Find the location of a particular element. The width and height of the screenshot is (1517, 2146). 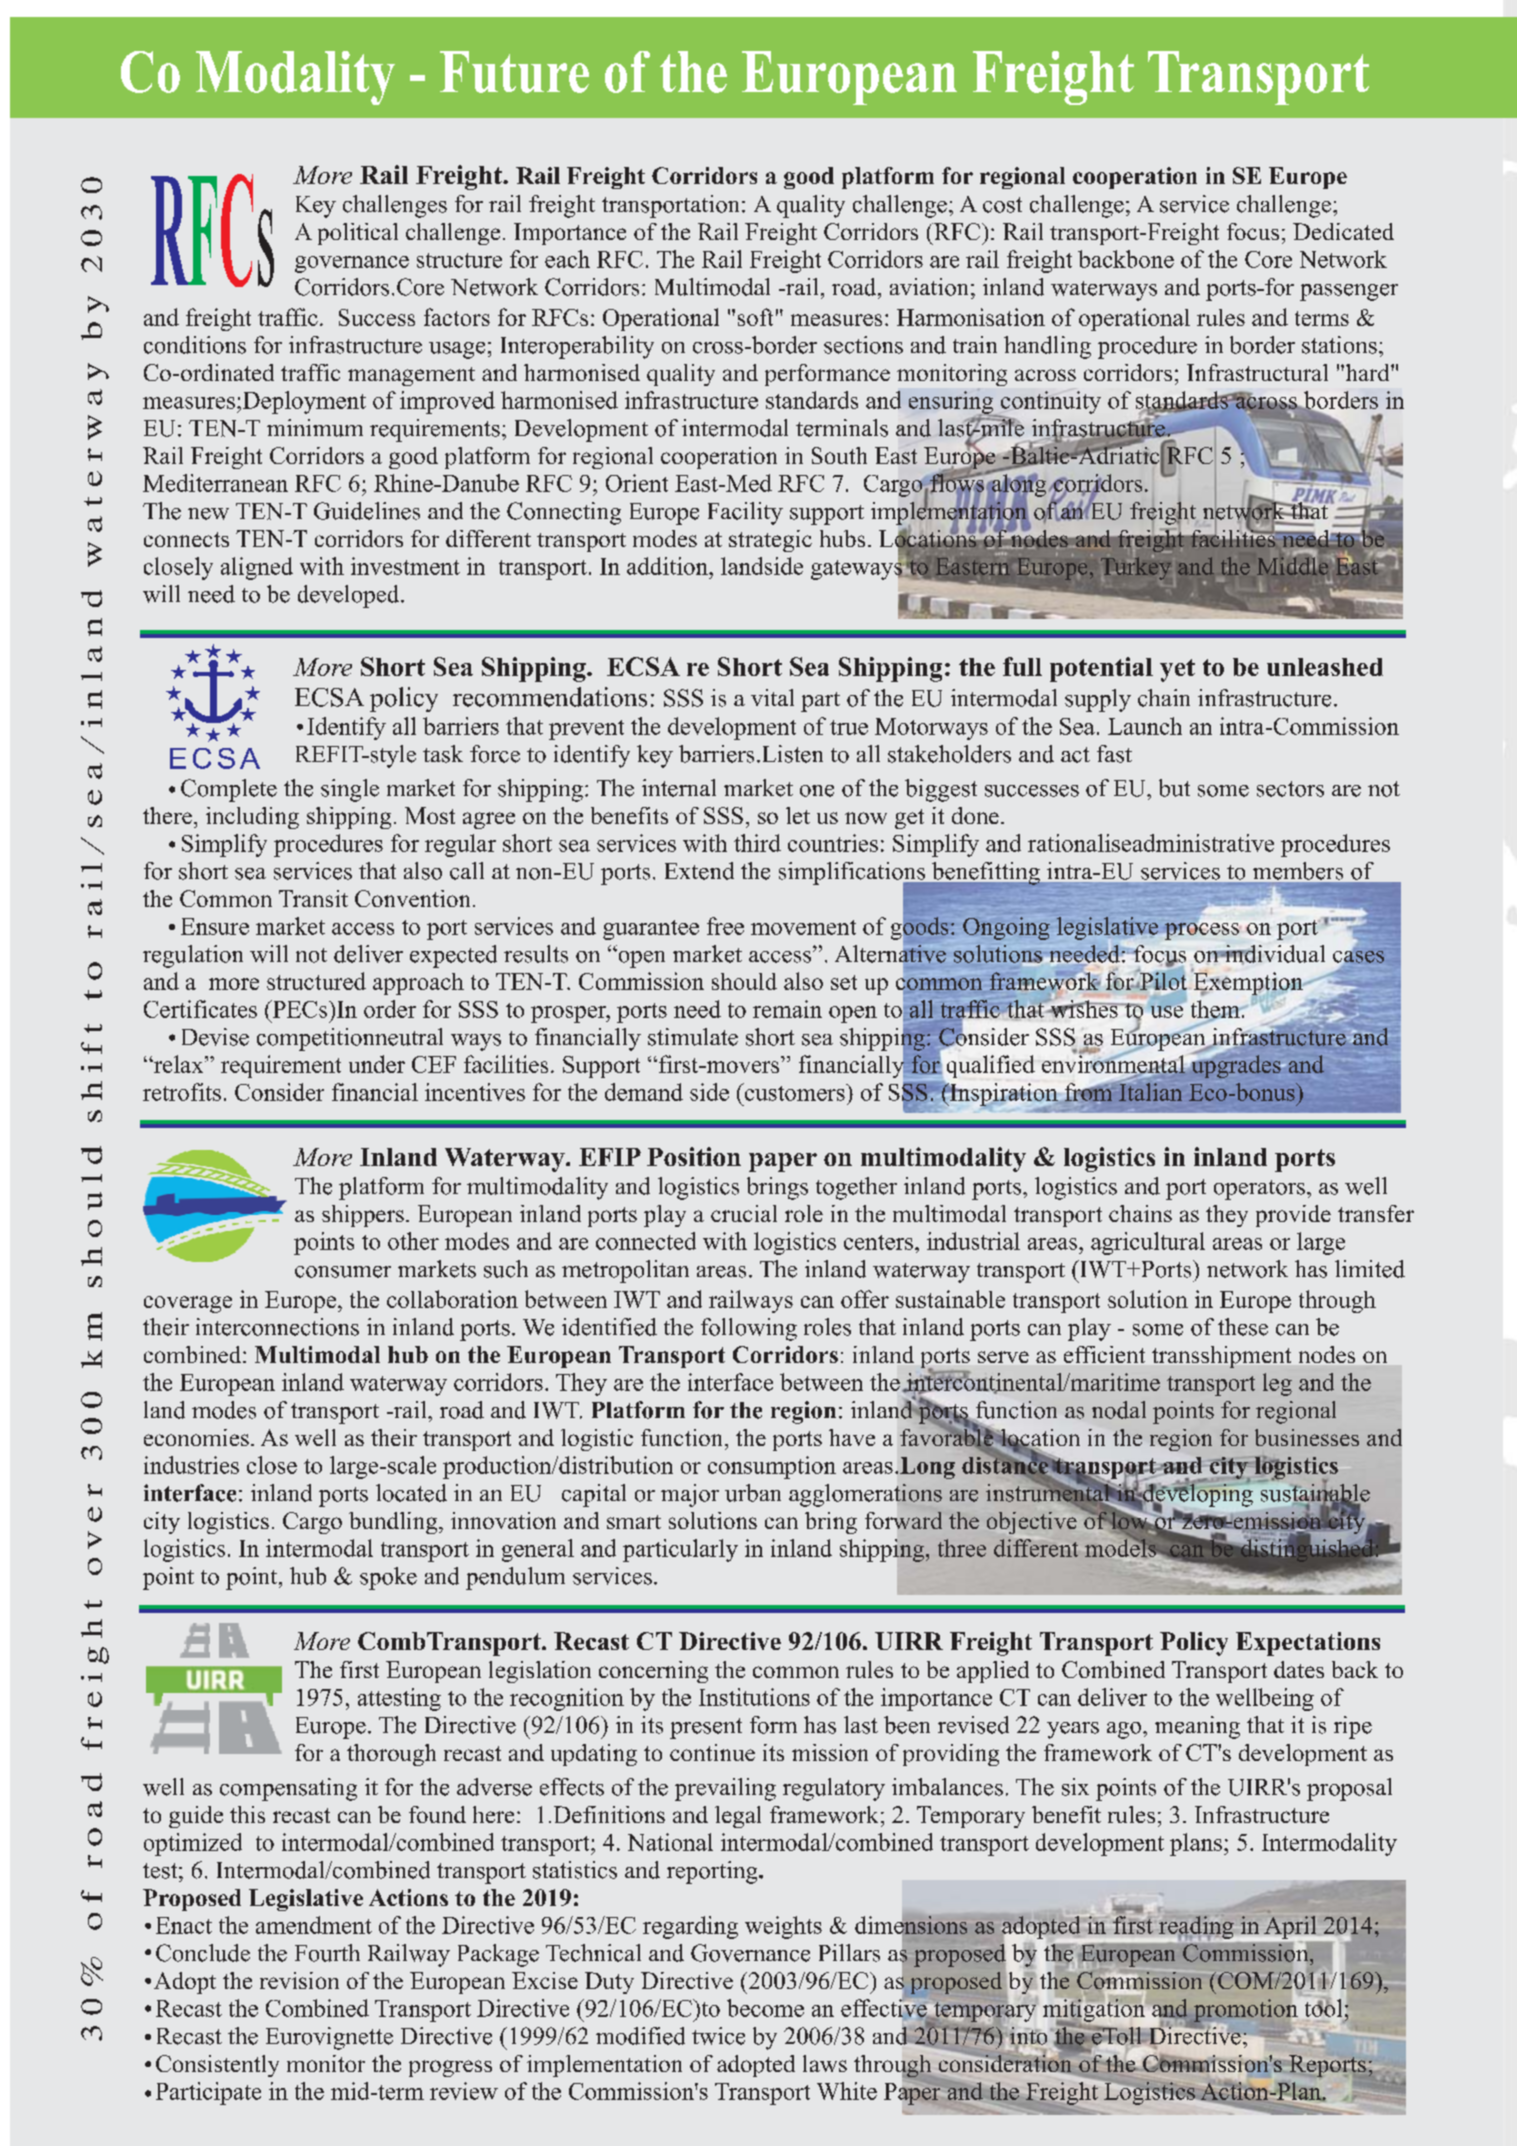

Italian is located at coordinates (1150, 1091).
